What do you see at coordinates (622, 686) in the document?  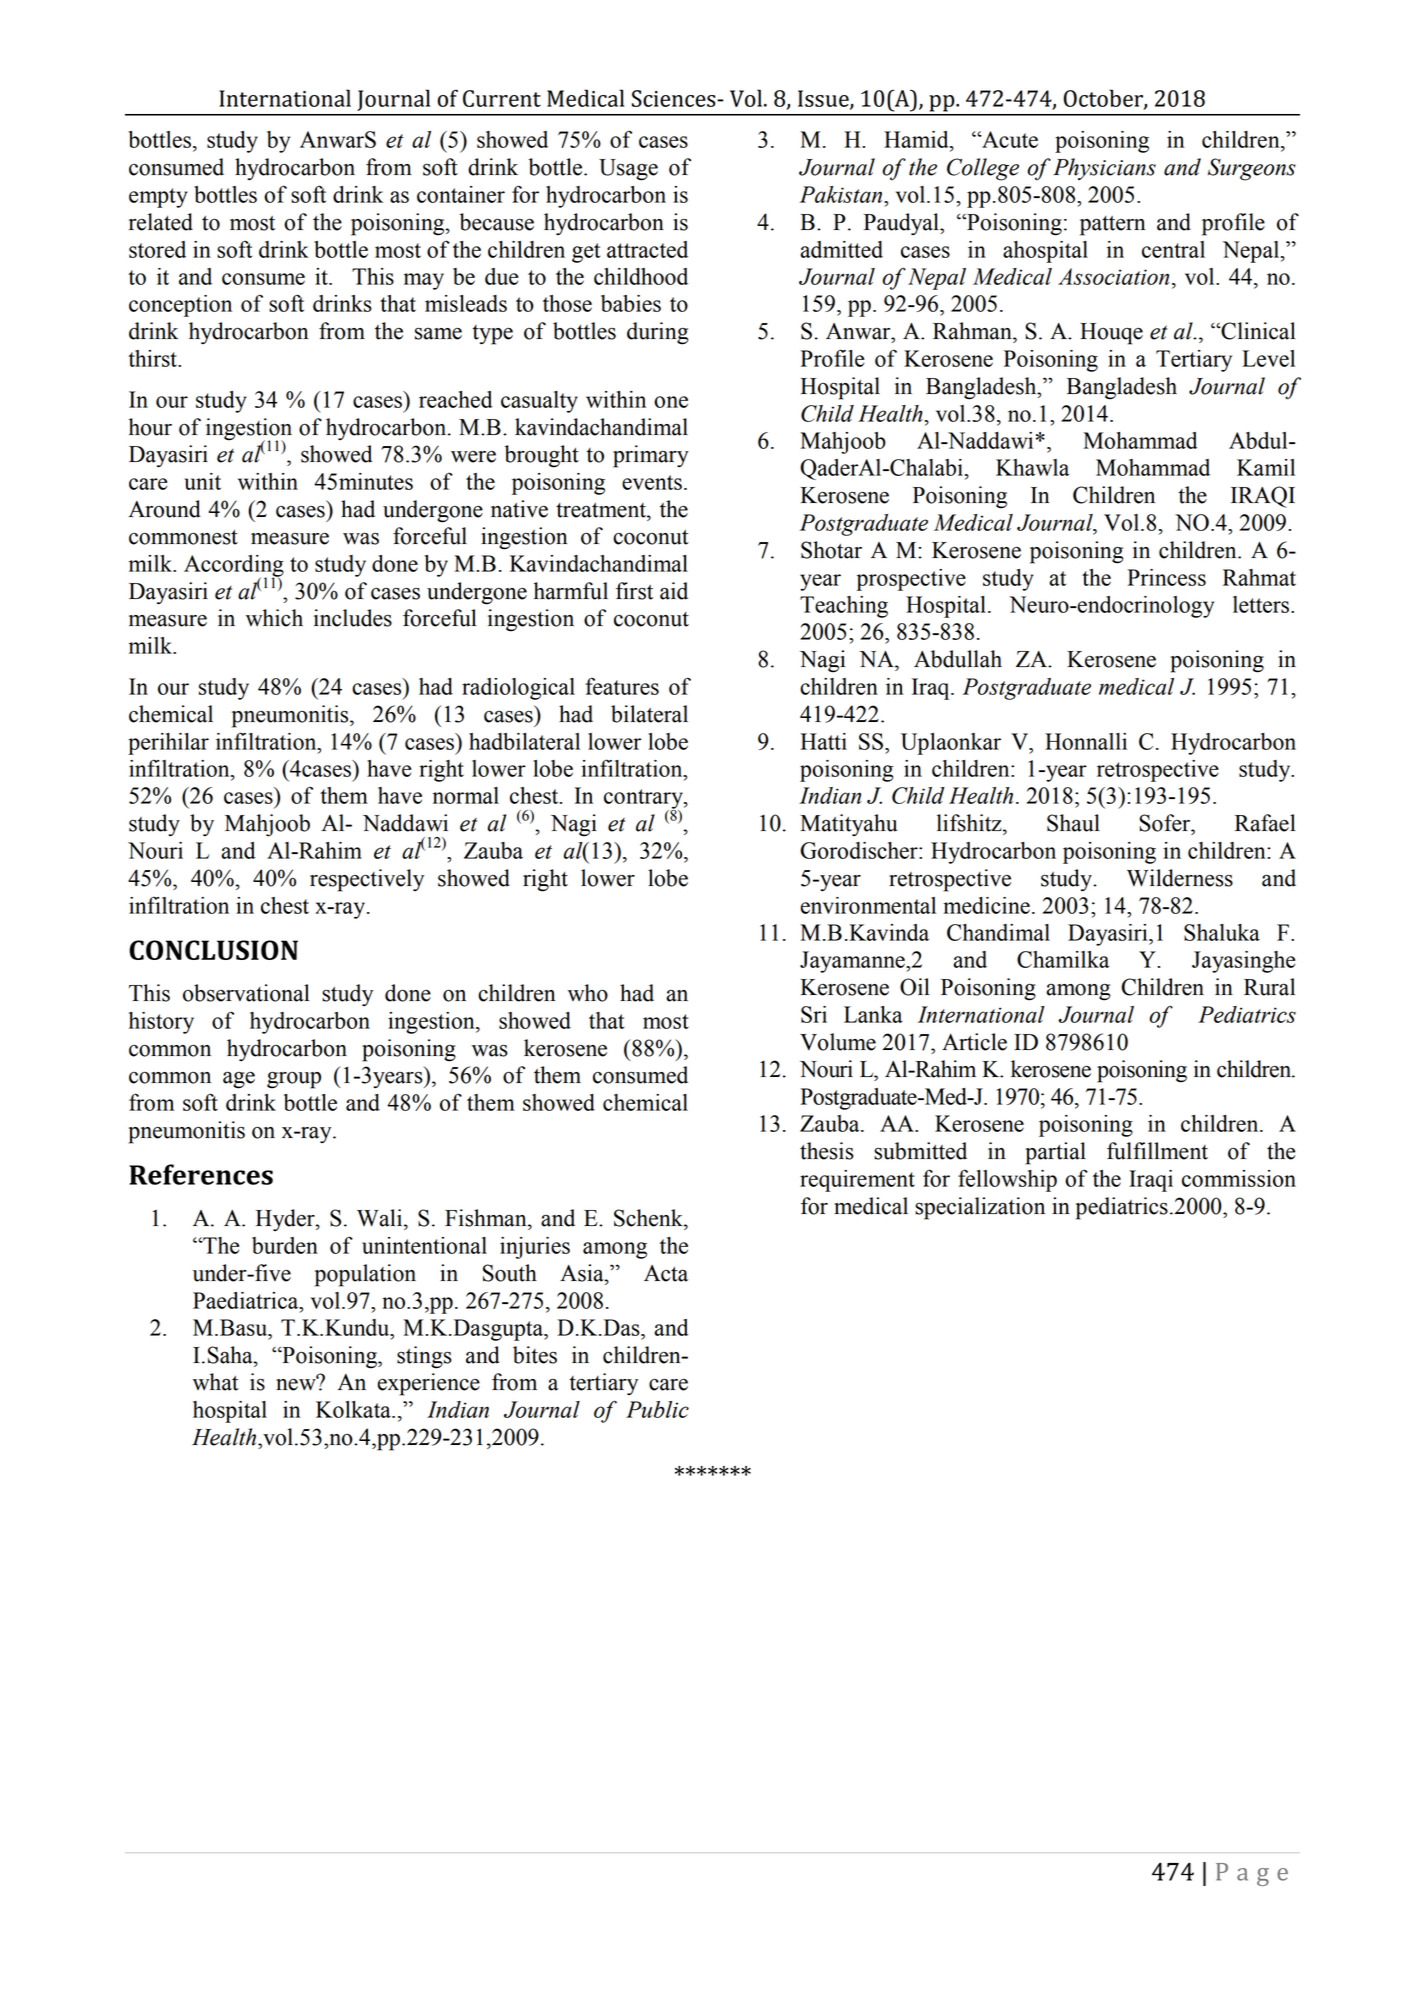 I see `features` at bounding box center [622, 686].
